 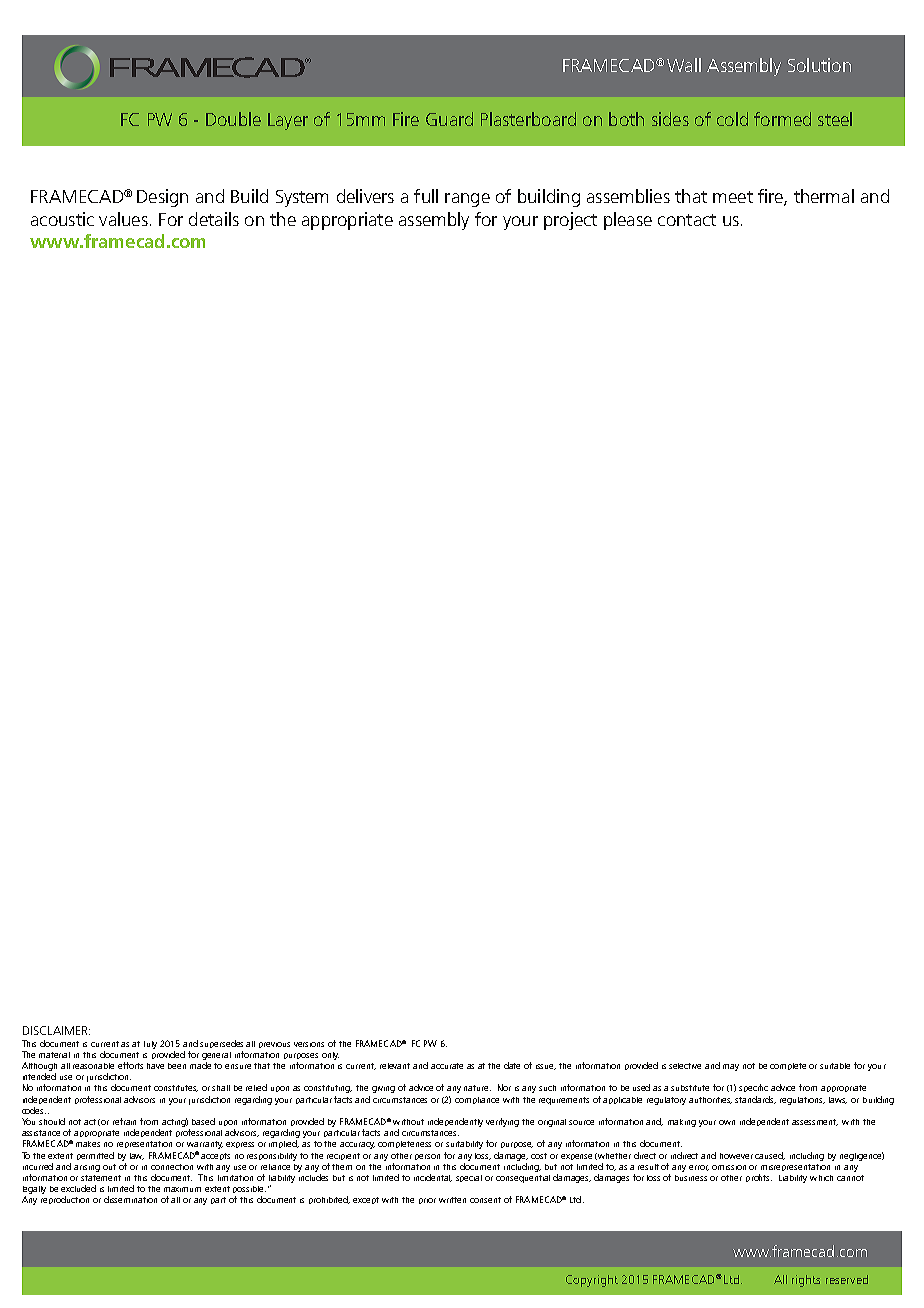 I want to click on values, so click(x=123, y=219).
